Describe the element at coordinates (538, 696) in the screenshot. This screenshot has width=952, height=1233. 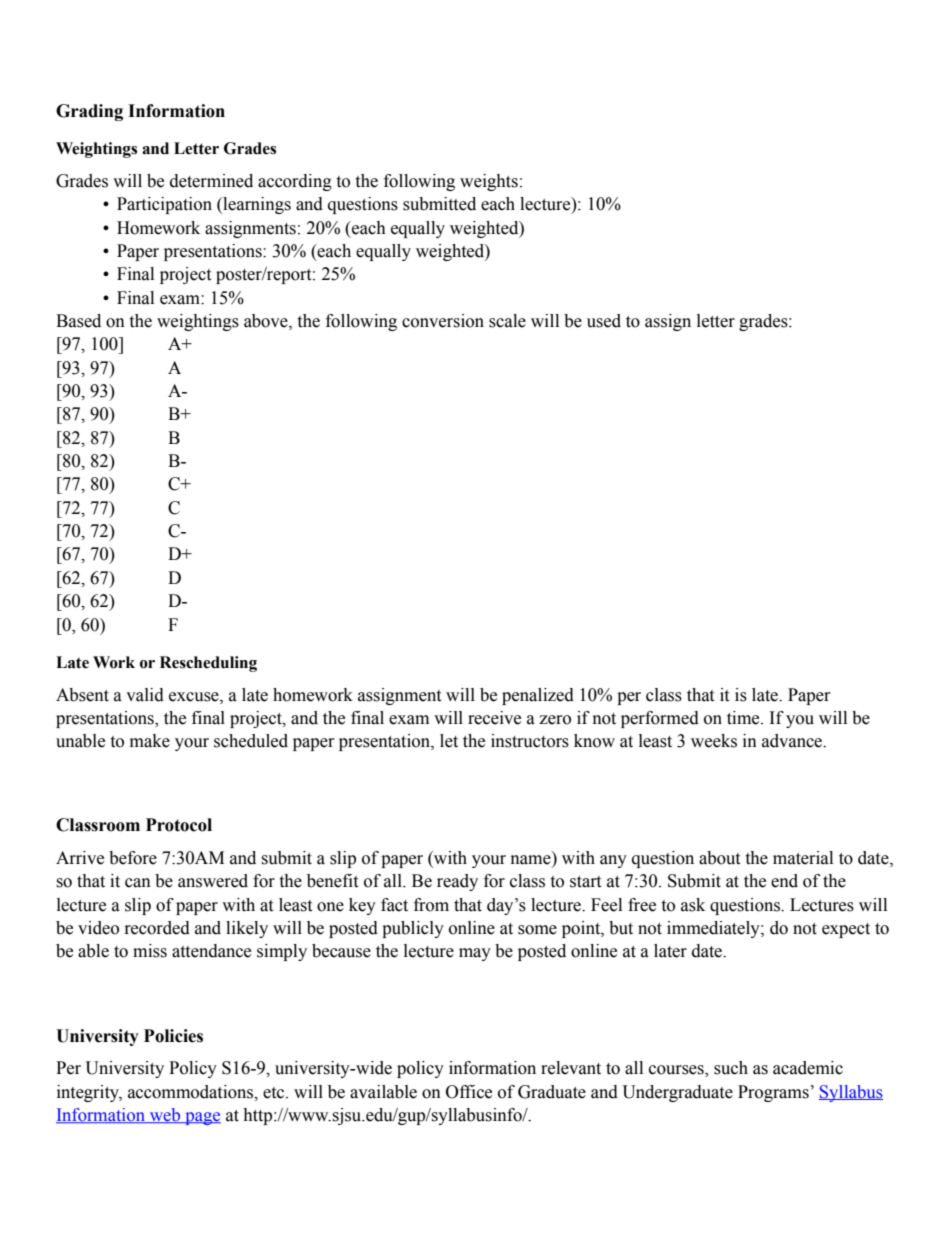
I see `penalized` at that location.
